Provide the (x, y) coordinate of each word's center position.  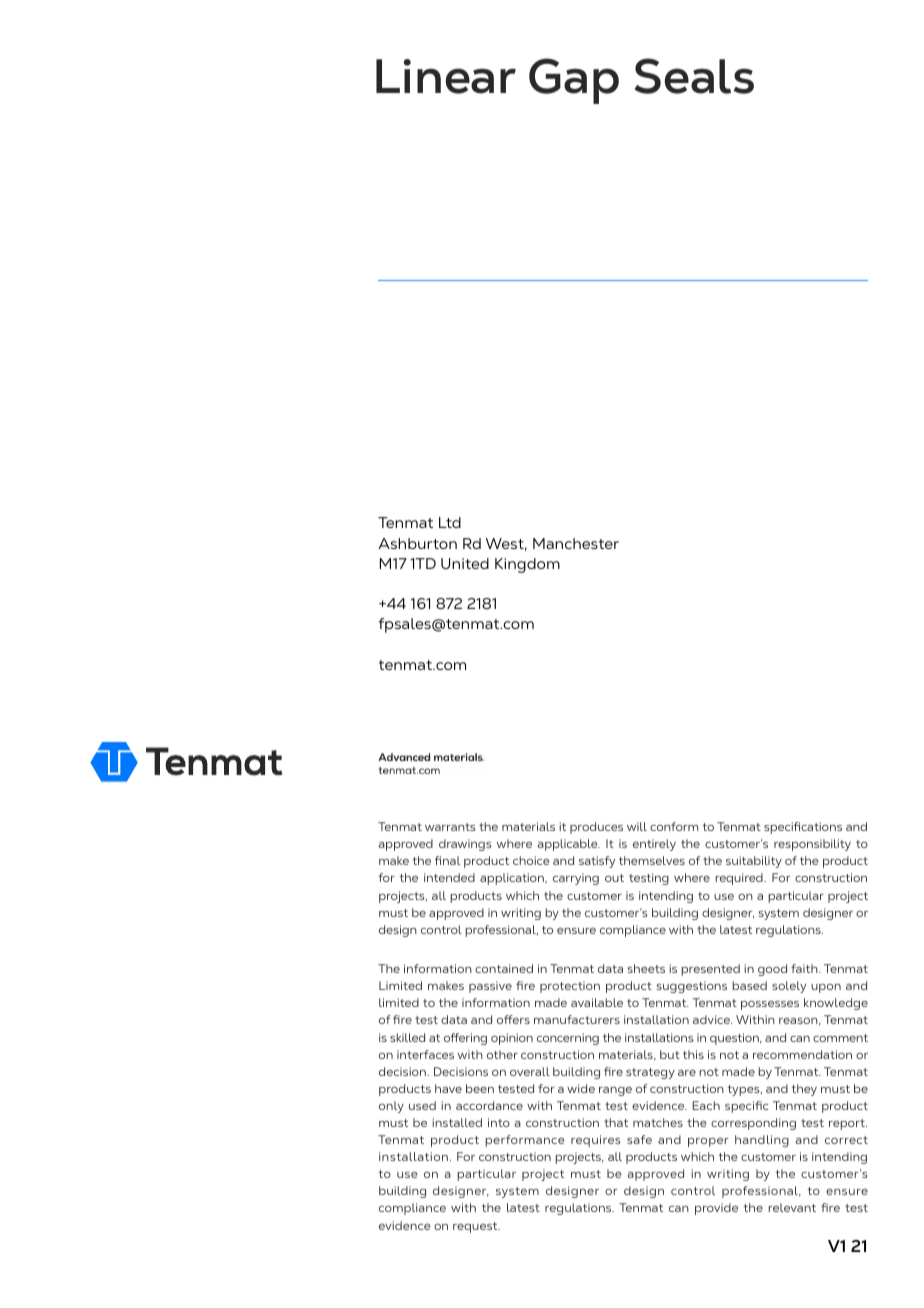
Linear (446, 76)
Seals (694, 76)
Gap (574, 81)
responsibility (812, 845)
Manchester (576, 543)
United (465, 563)
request (476, 1227)
